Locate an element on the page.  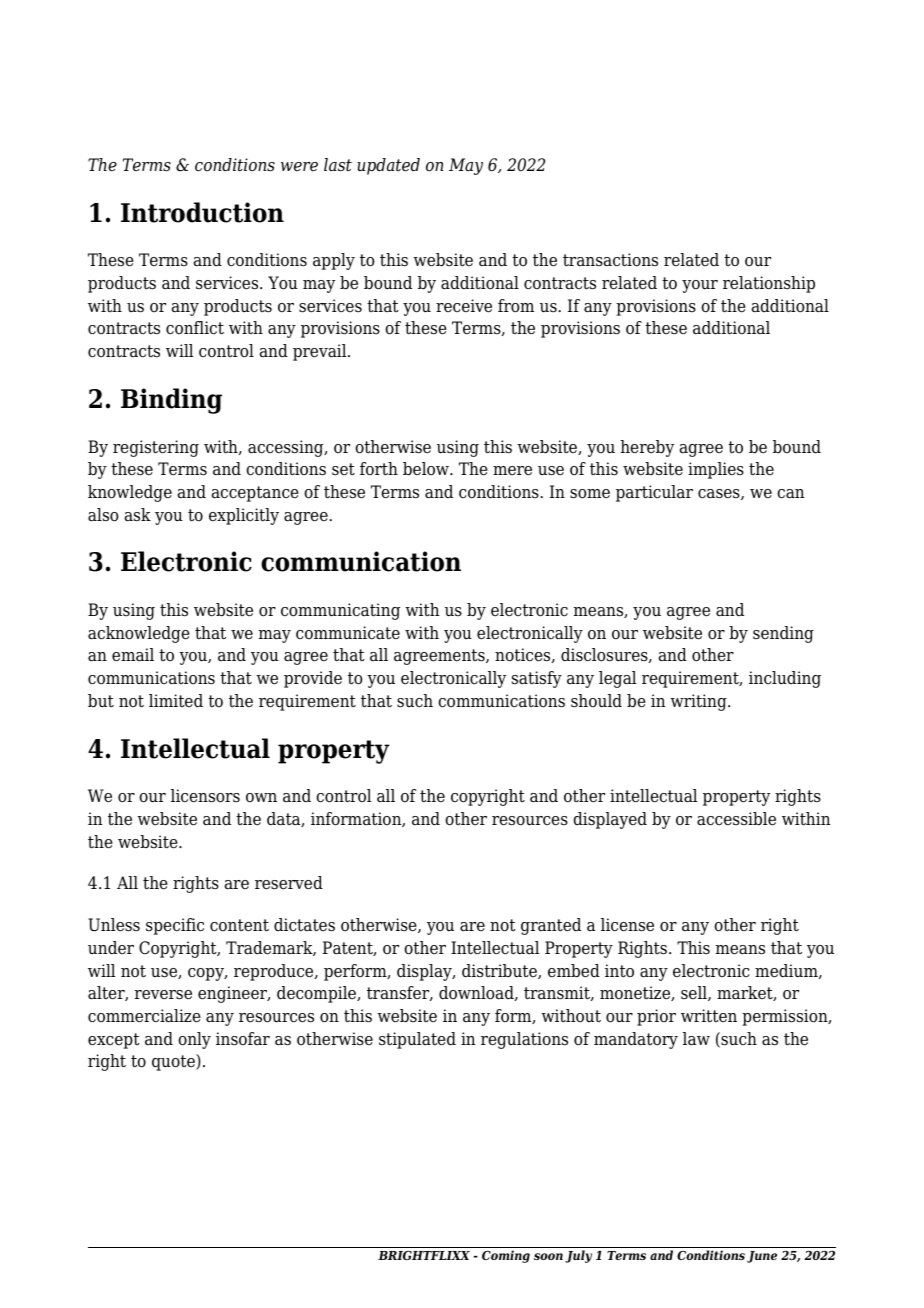
writing is located at coordinates (699, 702).
